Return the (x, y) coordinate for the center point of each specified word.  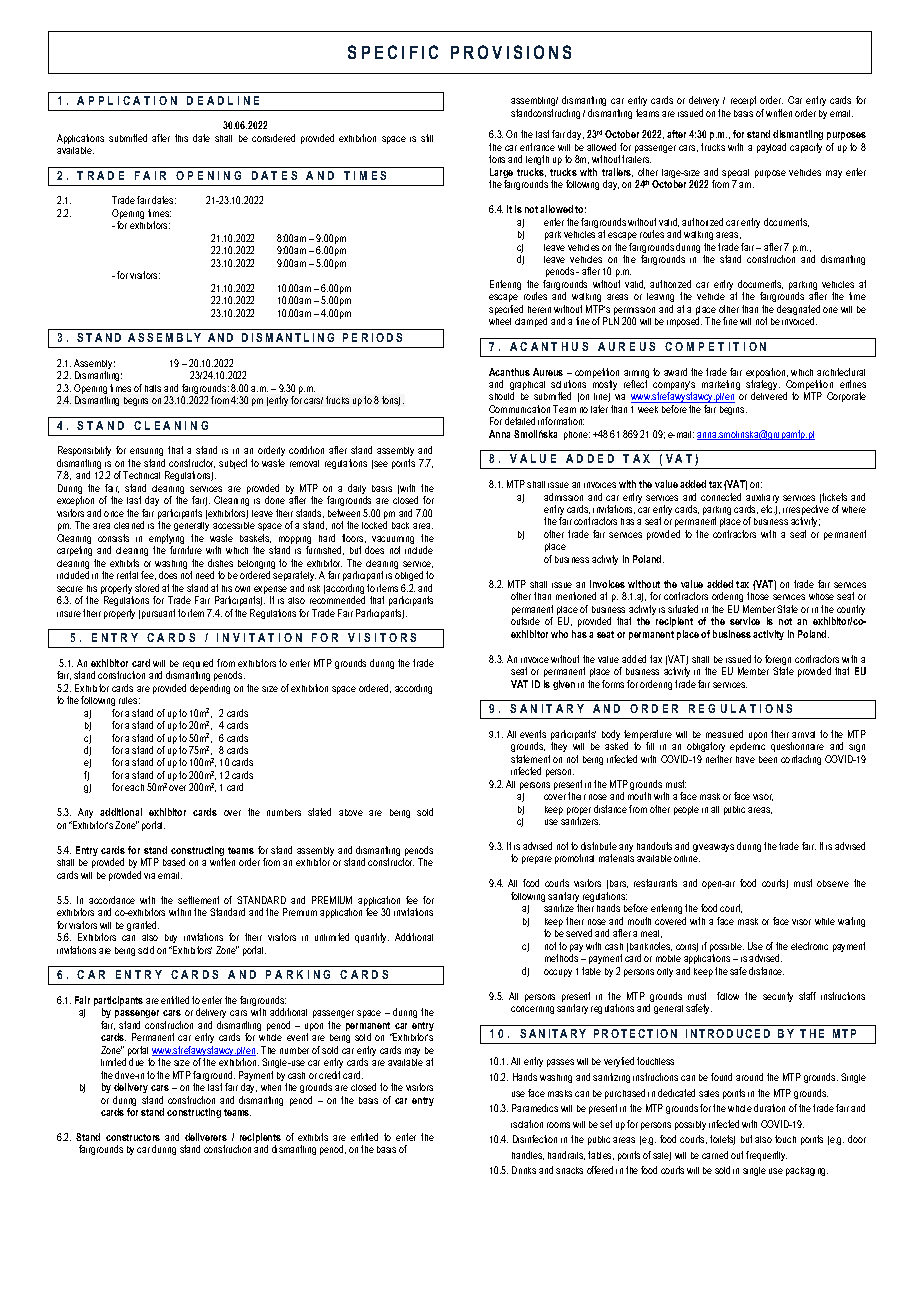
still (427, 138)
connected (721, 497)
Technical (141, 475)
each (134, 787)
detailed (520, 421)
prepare (537, 860)
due (136, 1062)
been (768, 759)
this (181, 138)
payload (771, 148)
